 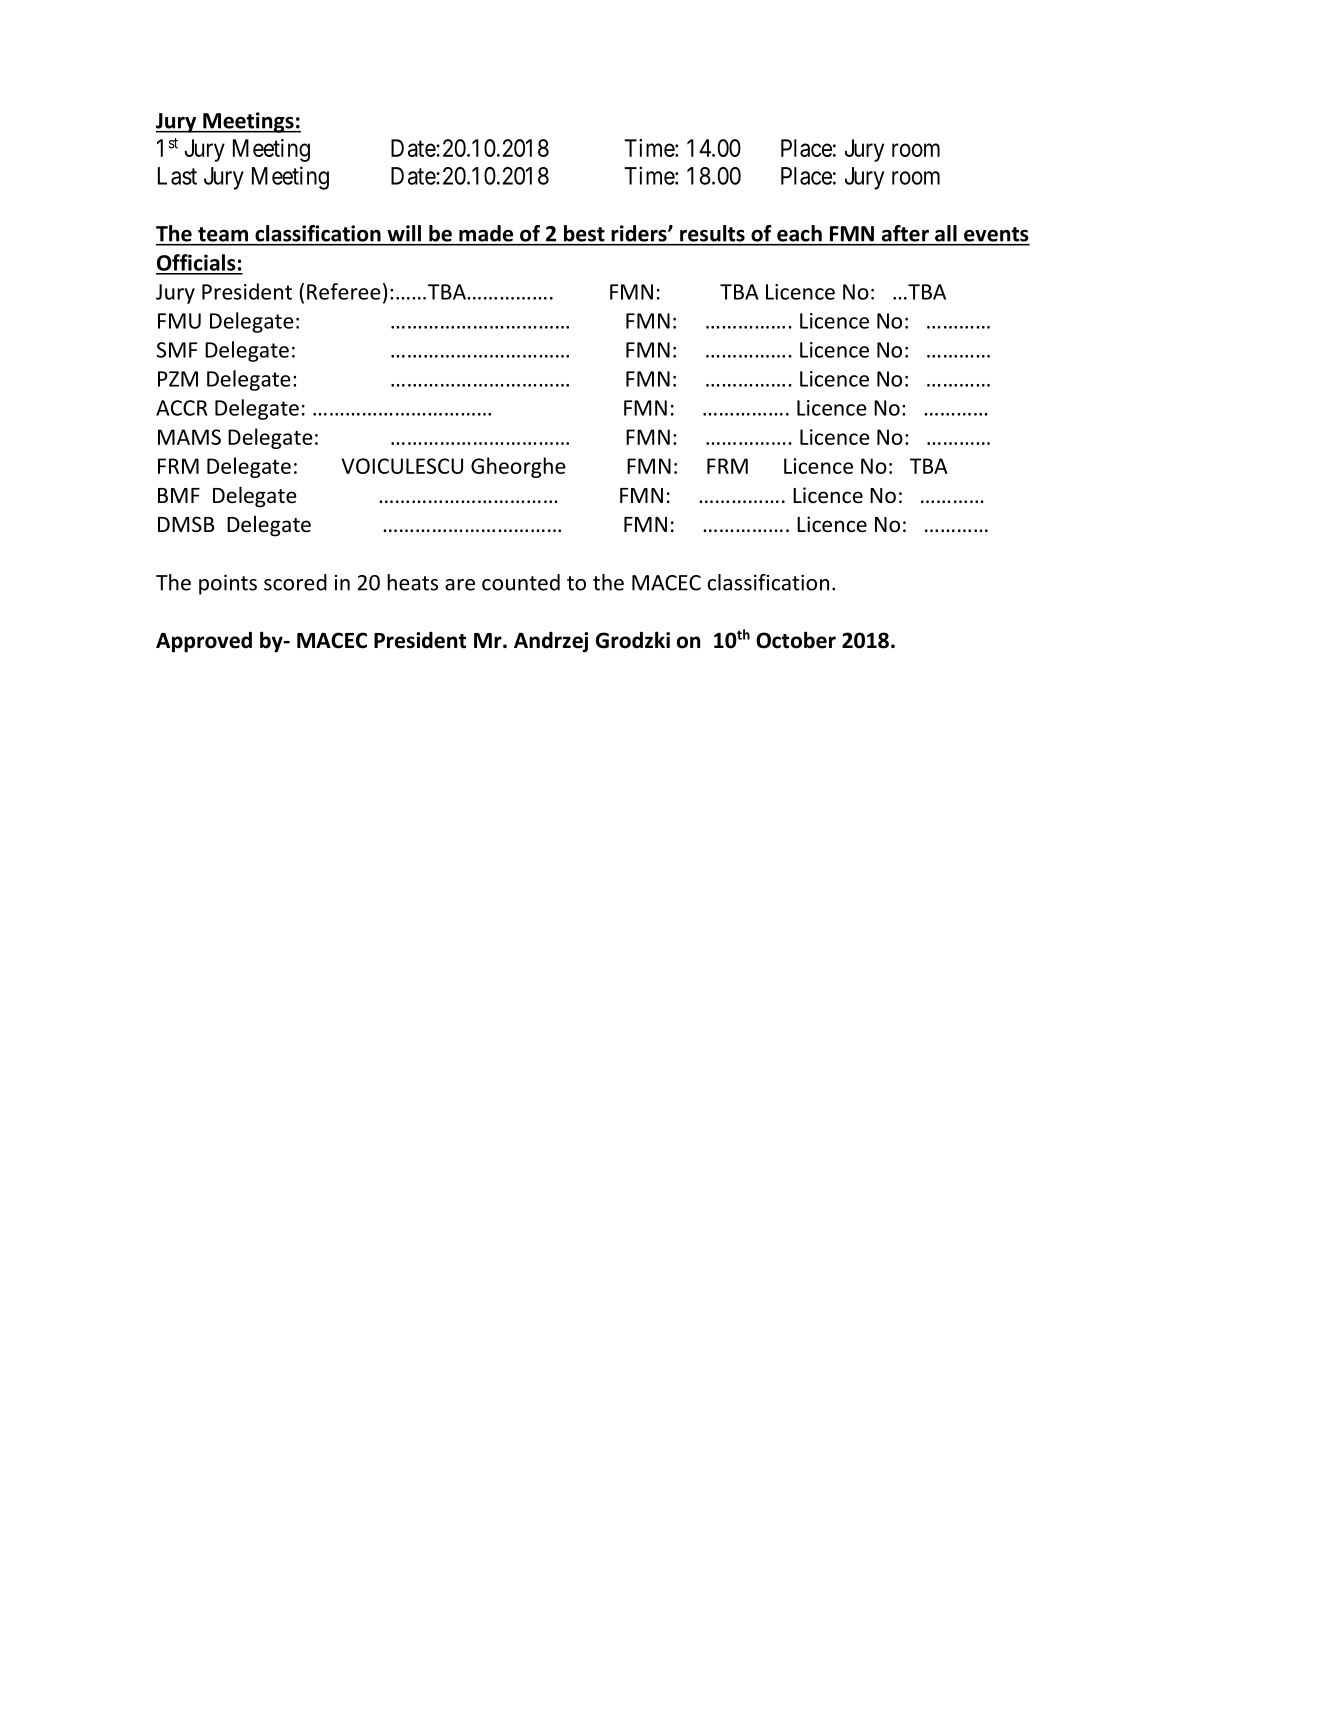 I want to click on Last, so click(x=177, y=176).
